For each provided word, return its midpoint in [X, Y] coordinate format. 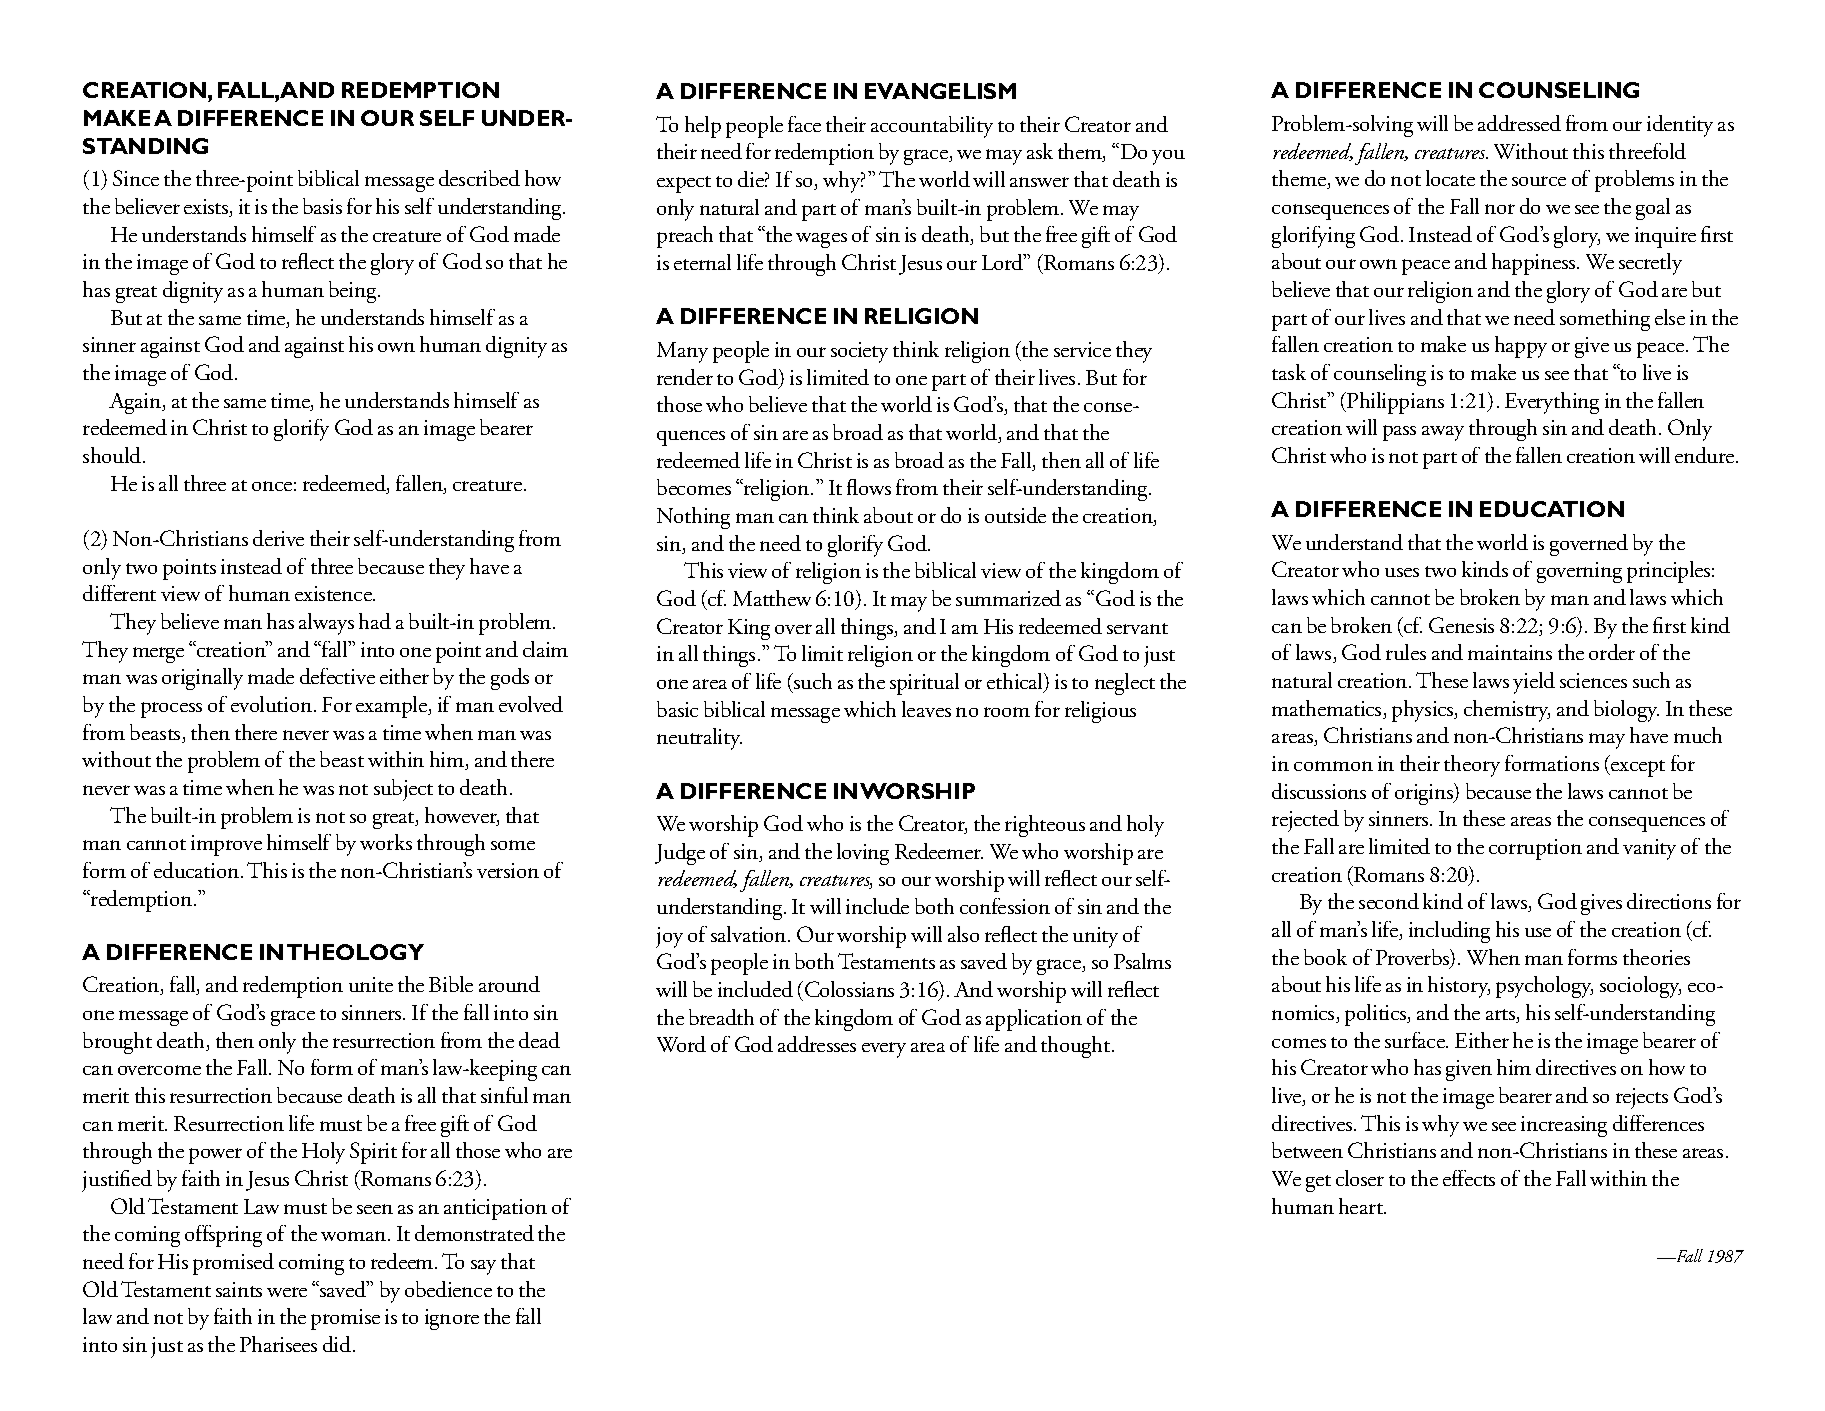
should [113, 455]
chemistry [1507, 711]
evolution [271, 704]
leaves [926, 709]
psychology [1544, 987]
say [483, 1267]
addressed [1519, 123]
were [287, 1292]
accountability [932, 127]
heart [1362, 1206]
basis [322, 206]
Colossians [849, 989]
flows [869, 487]
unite [371, 984]
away [1443, 433]
